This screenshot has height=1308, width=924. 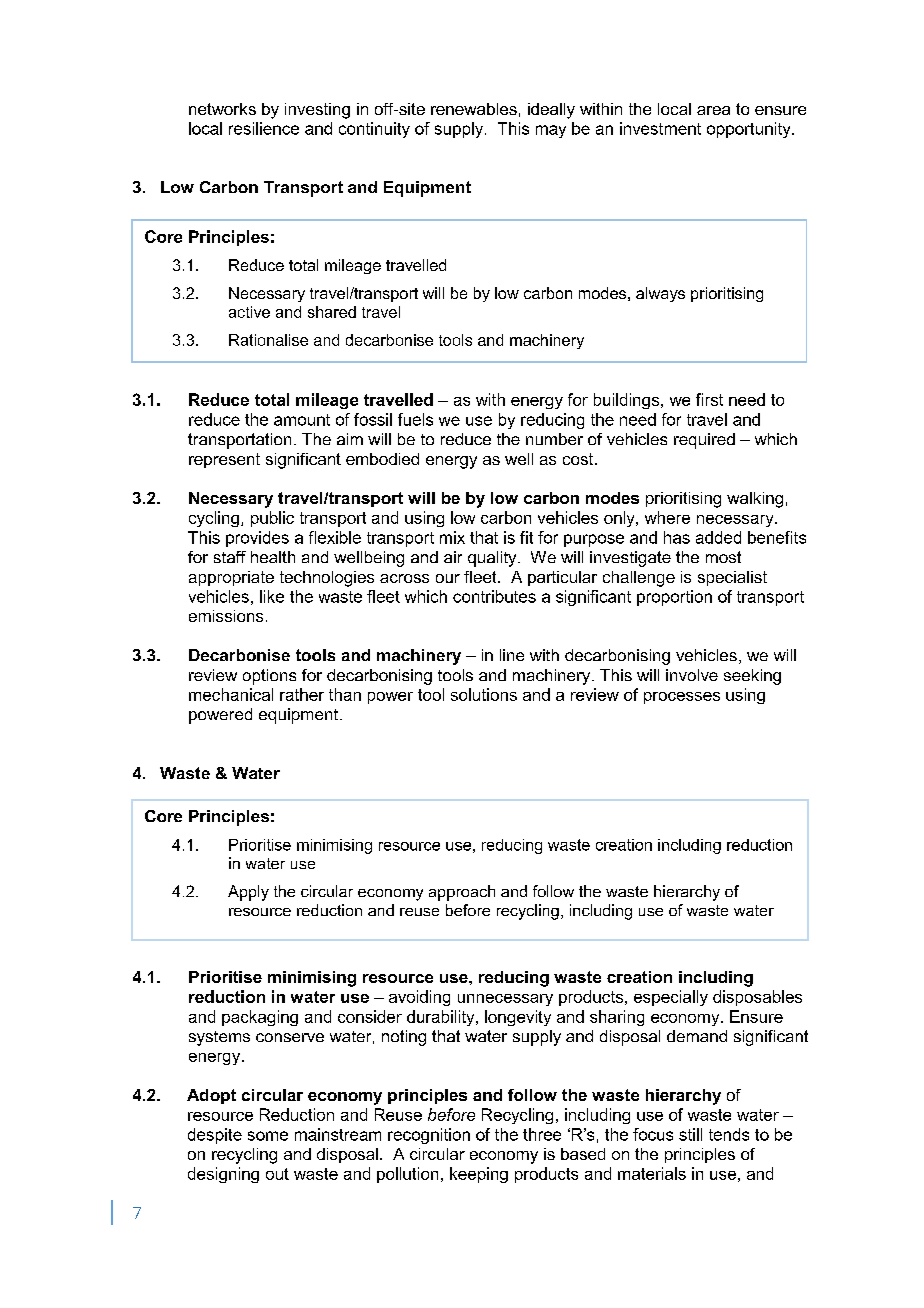 What do you see at coordinates (479, 1175) in the screenshot?
I see `keeping` at bounding box center [479, 1175].
